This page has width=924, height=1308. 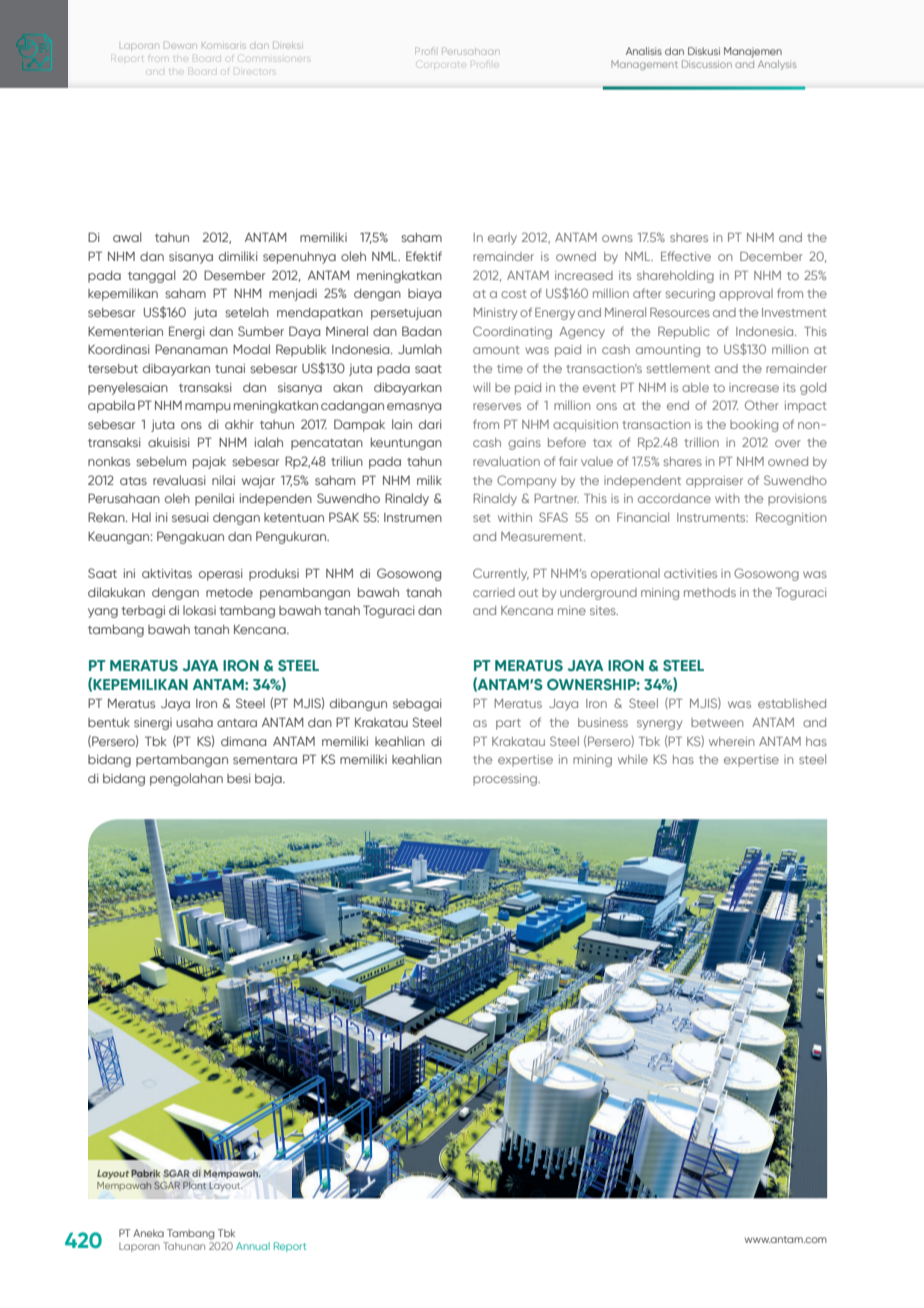 What do you see at coordinates (695, 387) in the page?
I see `able` at bounding box center [695, 387].
